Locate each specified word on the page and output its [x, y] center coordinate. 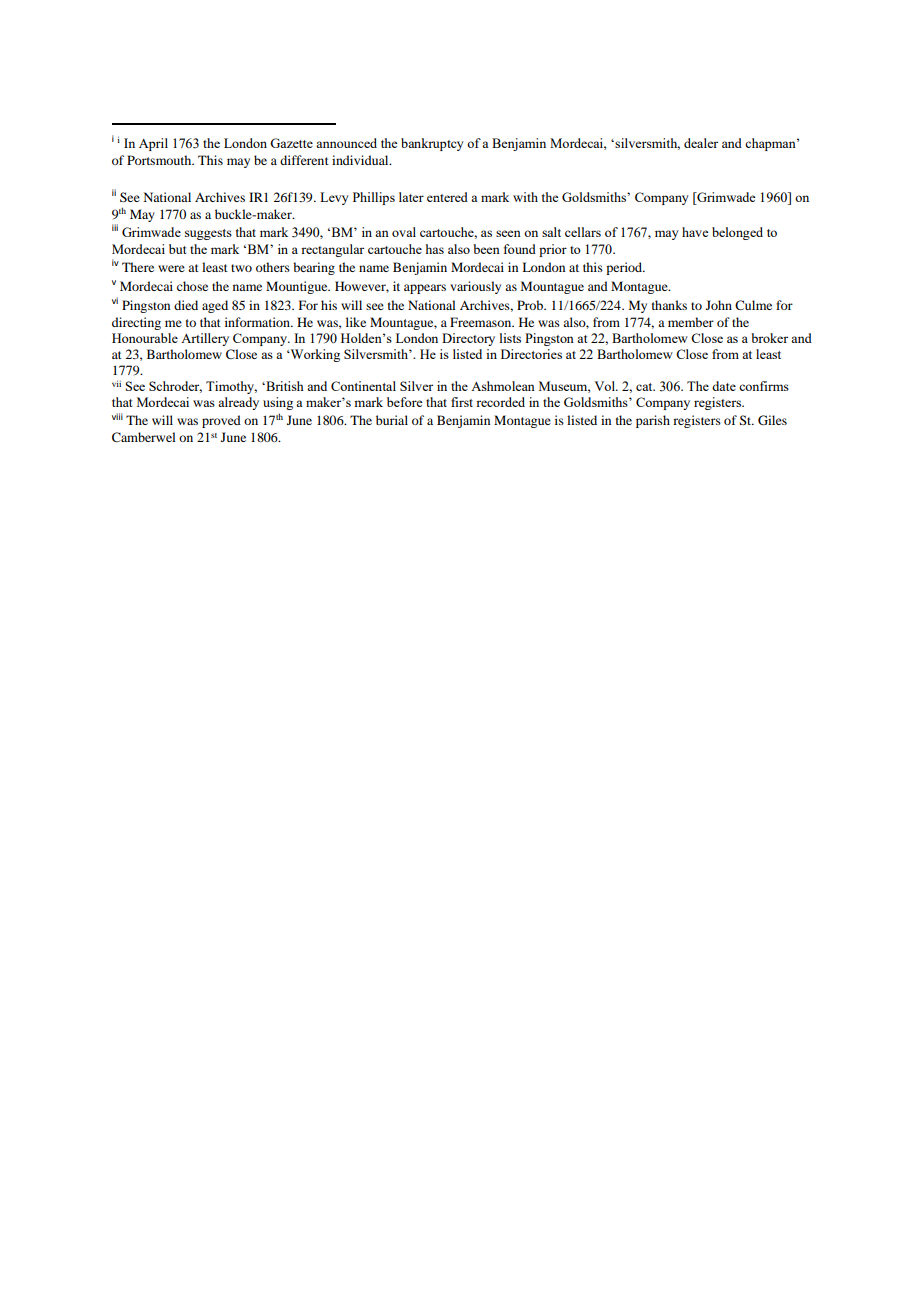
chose [192, 286]
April [153, 144]
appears [425, 289]
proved [221, 421]
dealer [701, 143]
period [625, 268]
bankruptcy [432, 144]
